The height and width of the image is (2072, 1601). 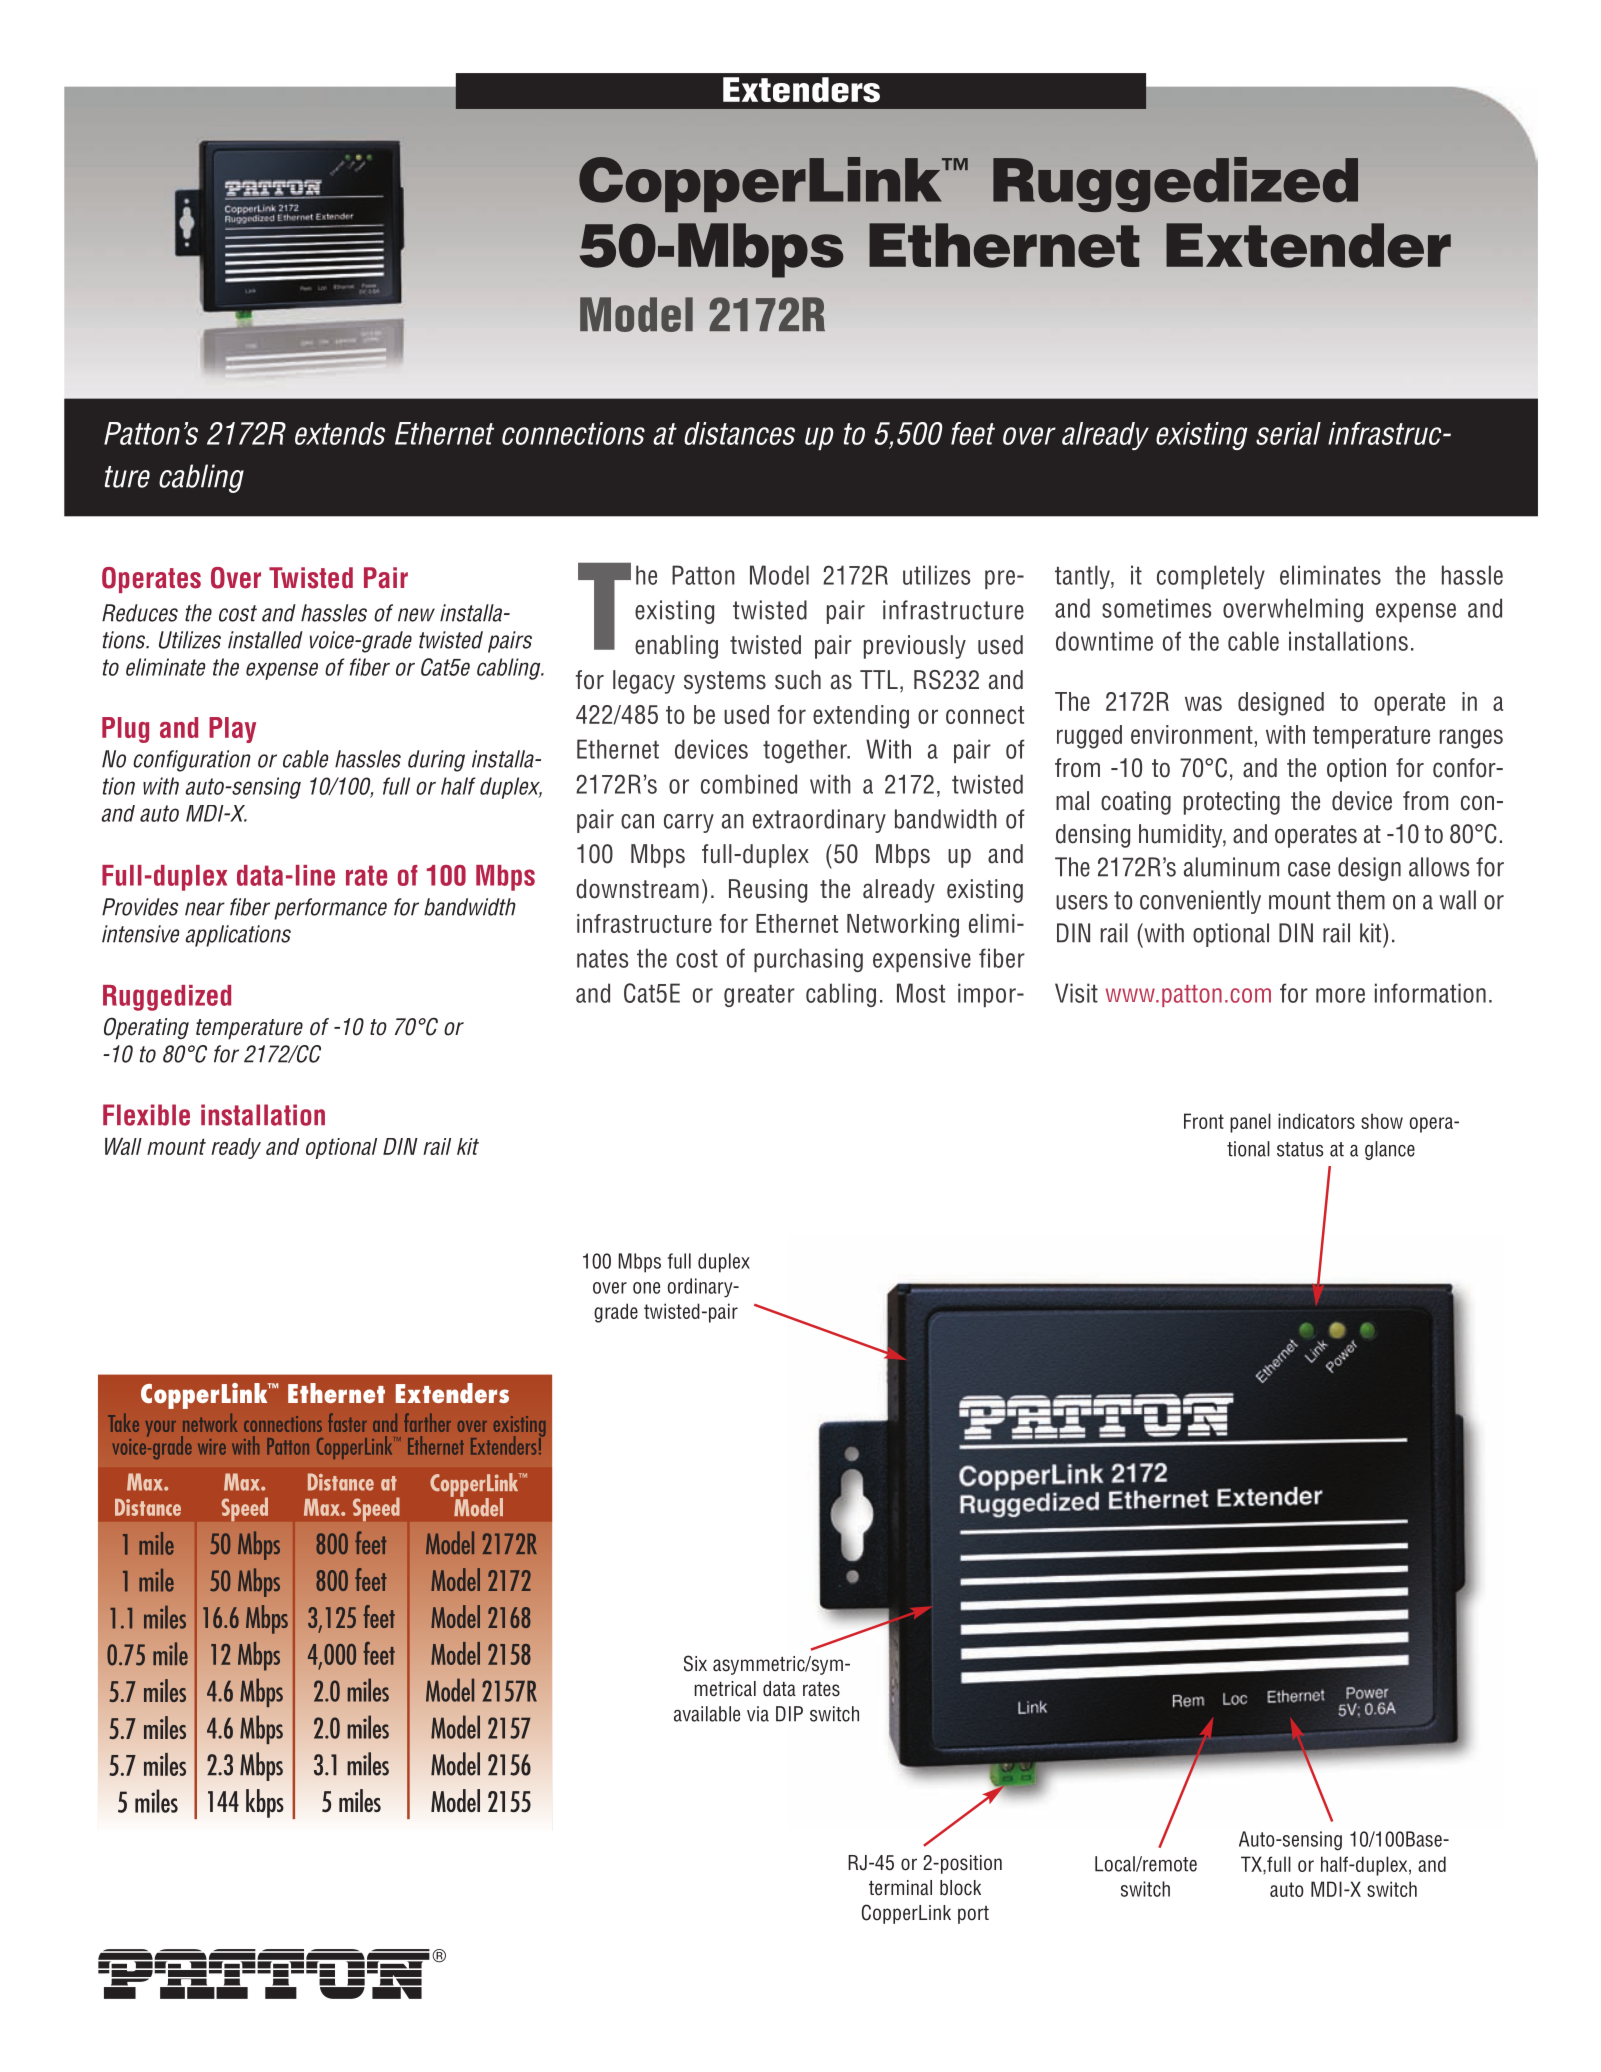 I want to click on kbps, so click(x=265, y=1803).
